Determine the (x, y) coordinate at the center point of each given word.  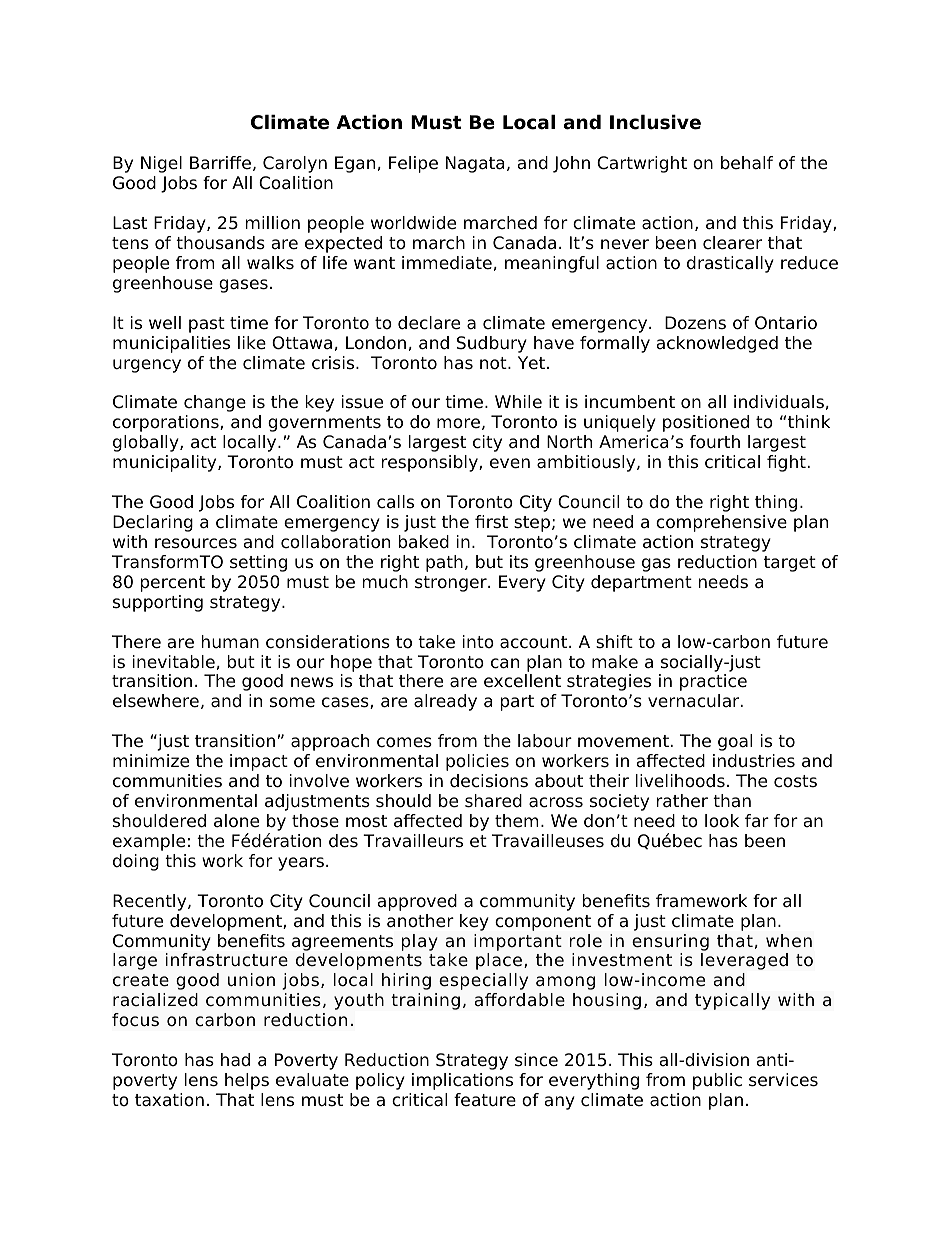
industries (754, 761)
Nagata (475, 164)
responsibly (431, 463)
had (235, 1060)
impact (259, 762)
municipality (166, 463)
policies (477, 762)
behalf (747, 163)
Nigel (161, 164)
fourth (715, 442)
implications (462, 1081)
